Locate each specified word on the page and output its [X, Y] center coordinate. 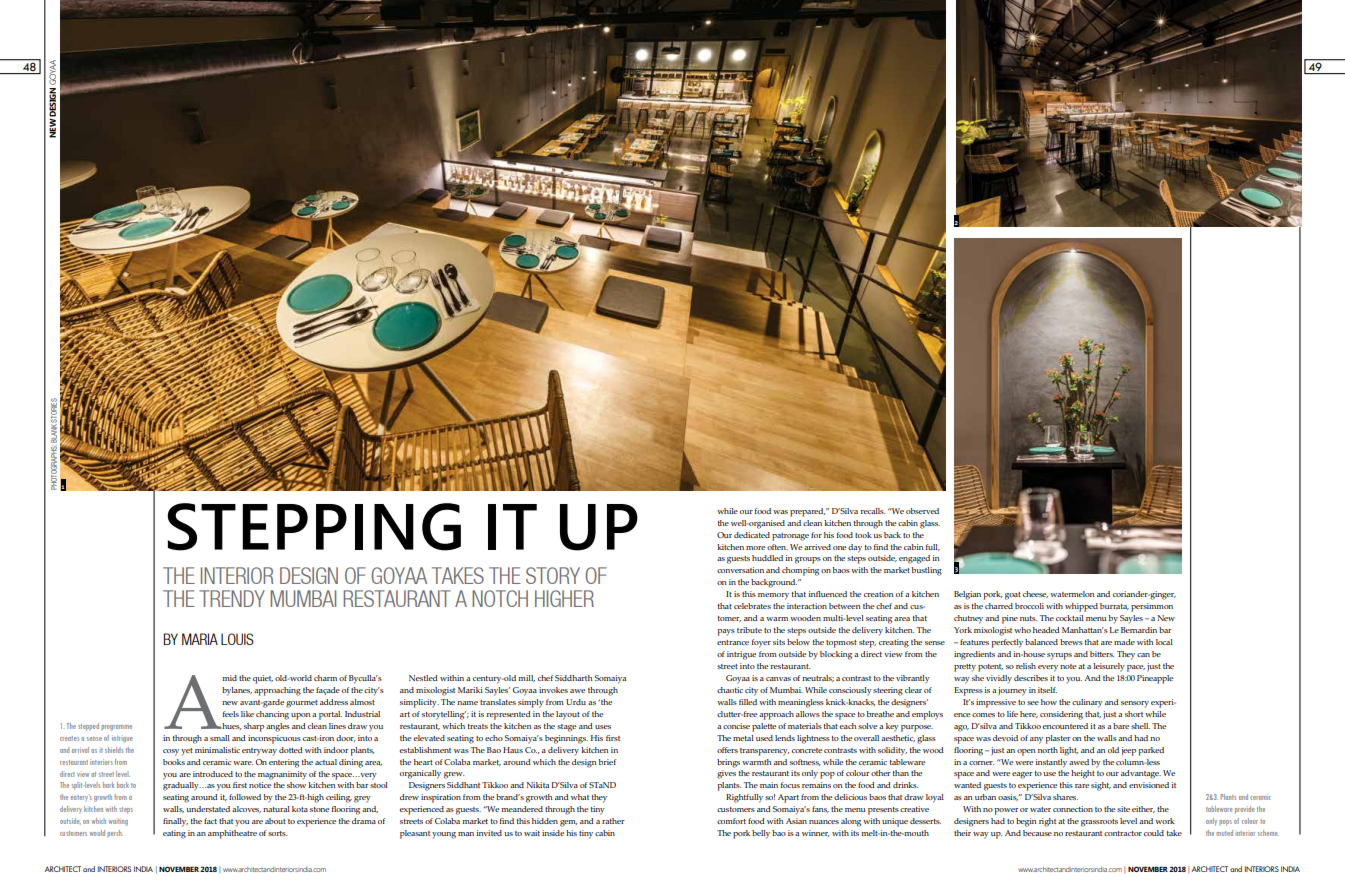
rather [613, 821]
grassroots [1099, 823]
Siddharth [574, 678]
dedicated [752, 535]
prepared [808, 512]
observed [922, 511]
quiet [263, 679]
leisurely [1109, 667]
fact [210, 821]
